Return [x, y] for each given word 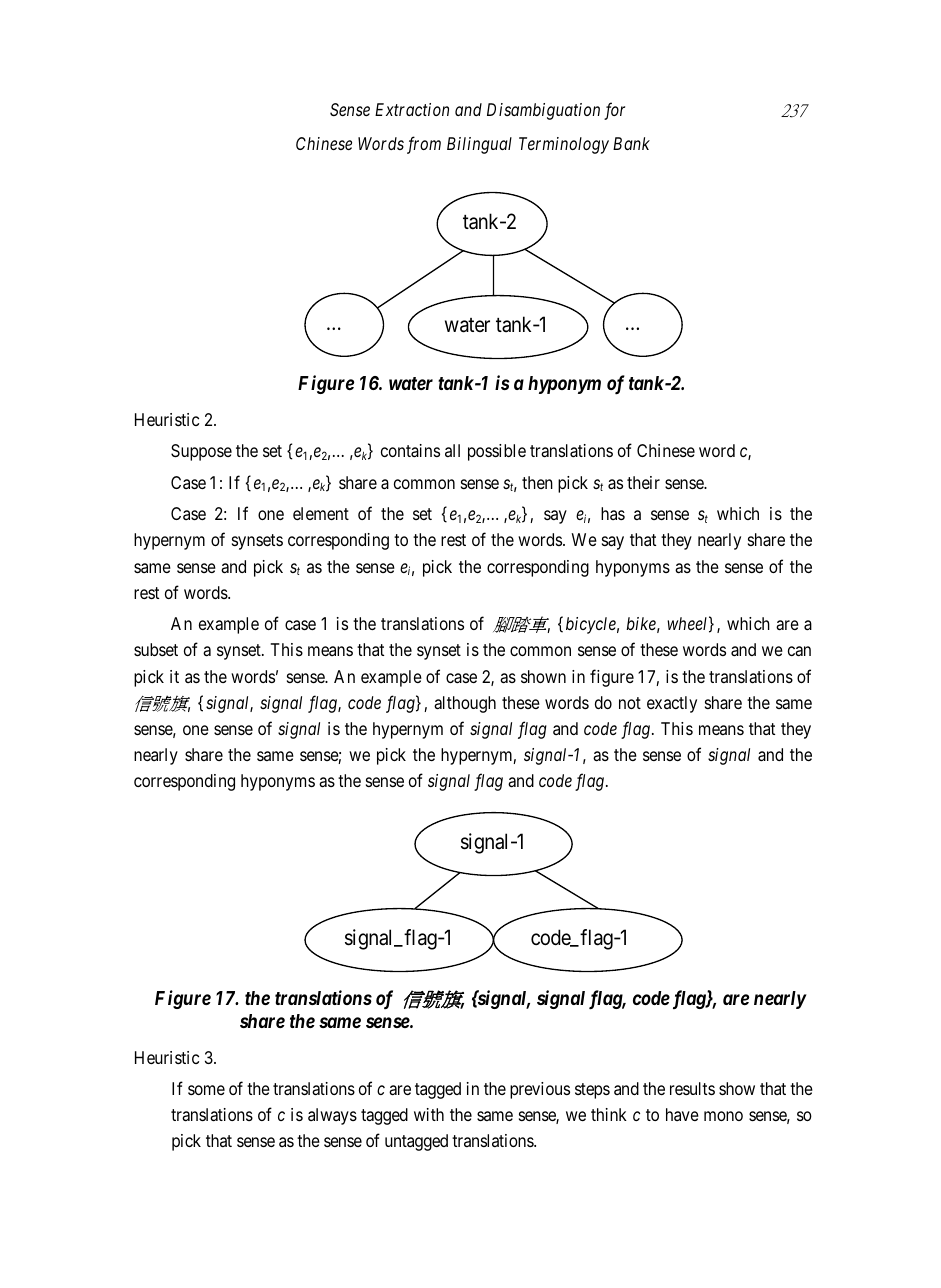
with [429, 1114]
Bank [631, 143]
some [206, 1090]
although [465, 704]
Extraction [412, 109]
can [799, 651]
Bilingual [479, 145]
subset [156, 649]
